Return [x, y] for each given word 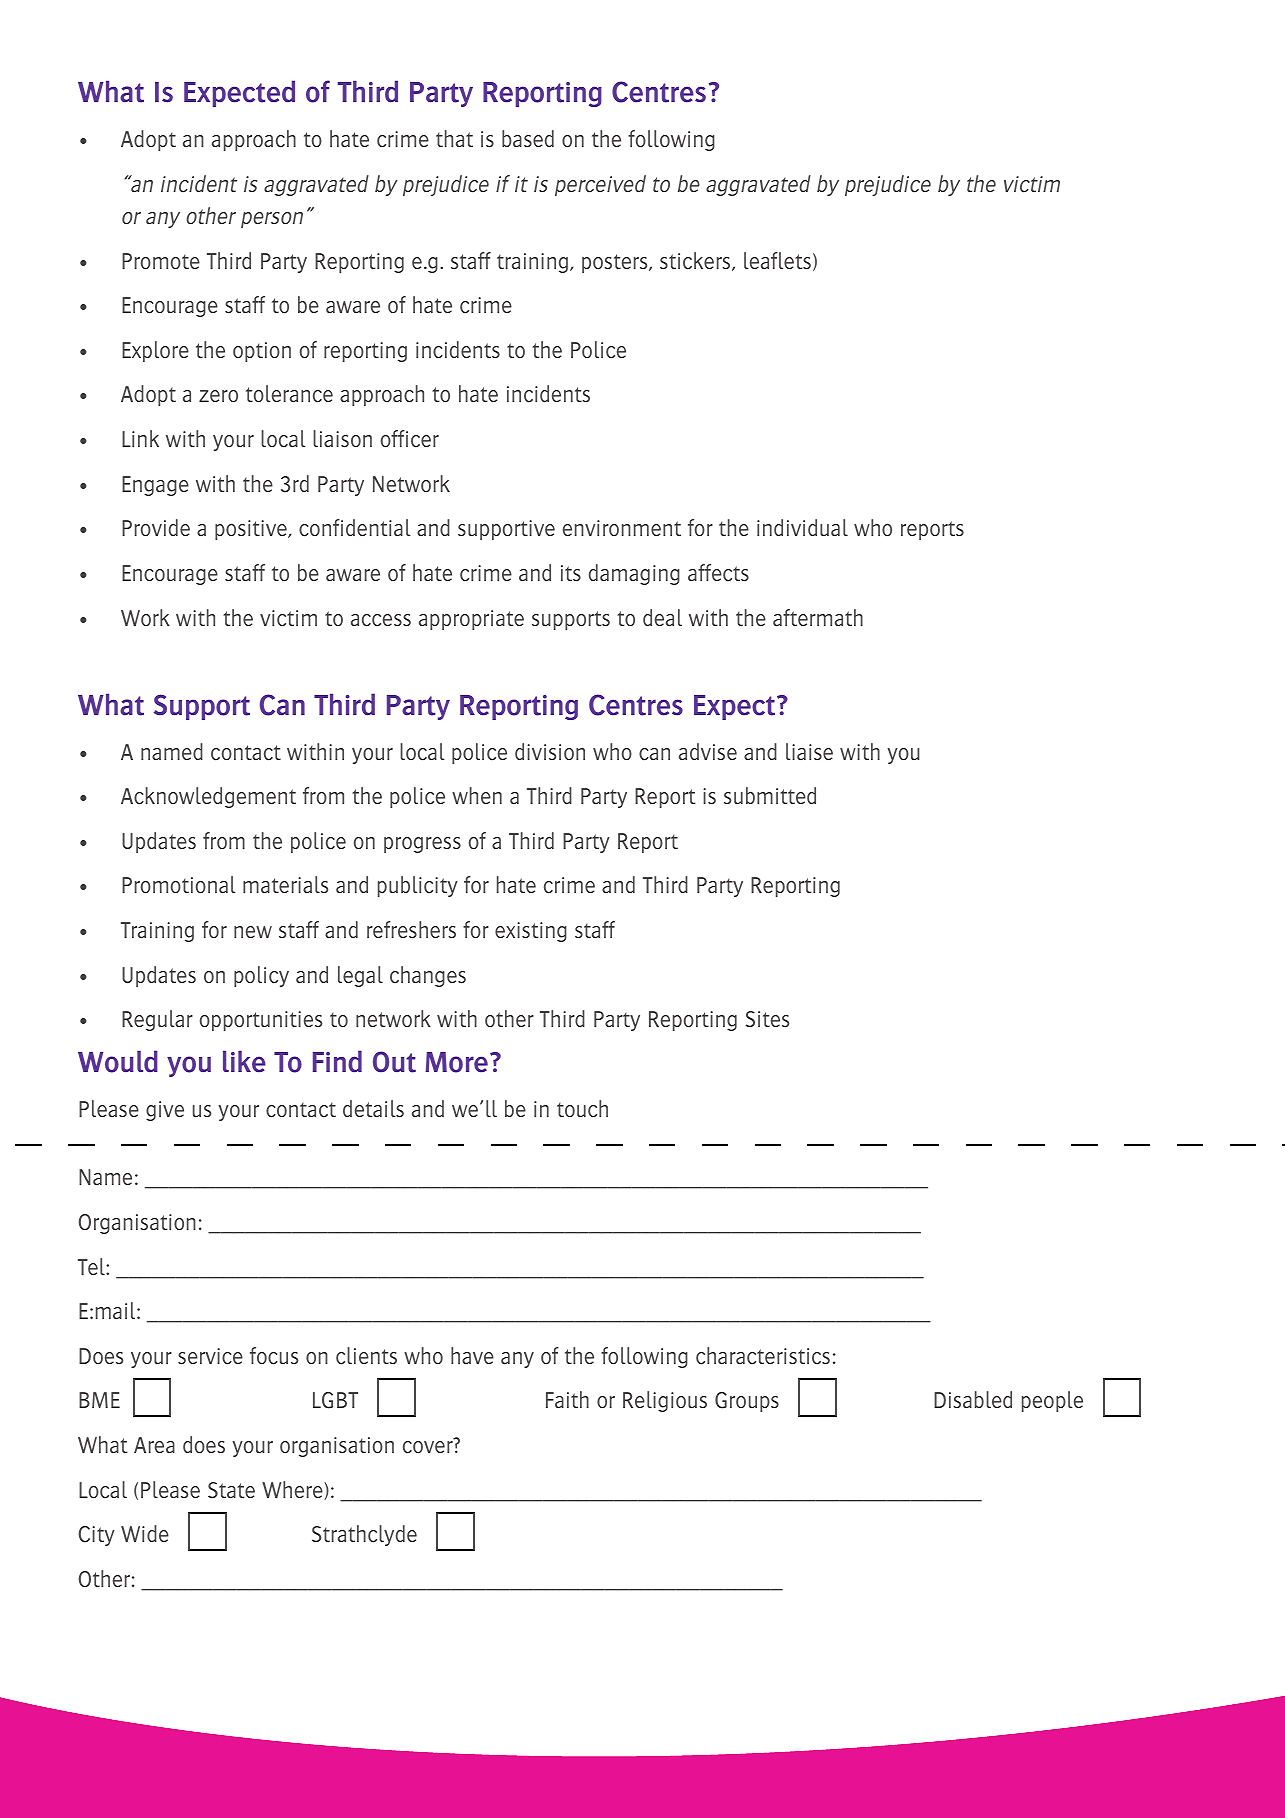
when [477, 795]
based [528, 138]
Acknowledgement [208, 797]
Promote [161, 261]
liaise [809, 751]
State [231, 1490]
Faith [567, 1399]
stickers [696, 261]
